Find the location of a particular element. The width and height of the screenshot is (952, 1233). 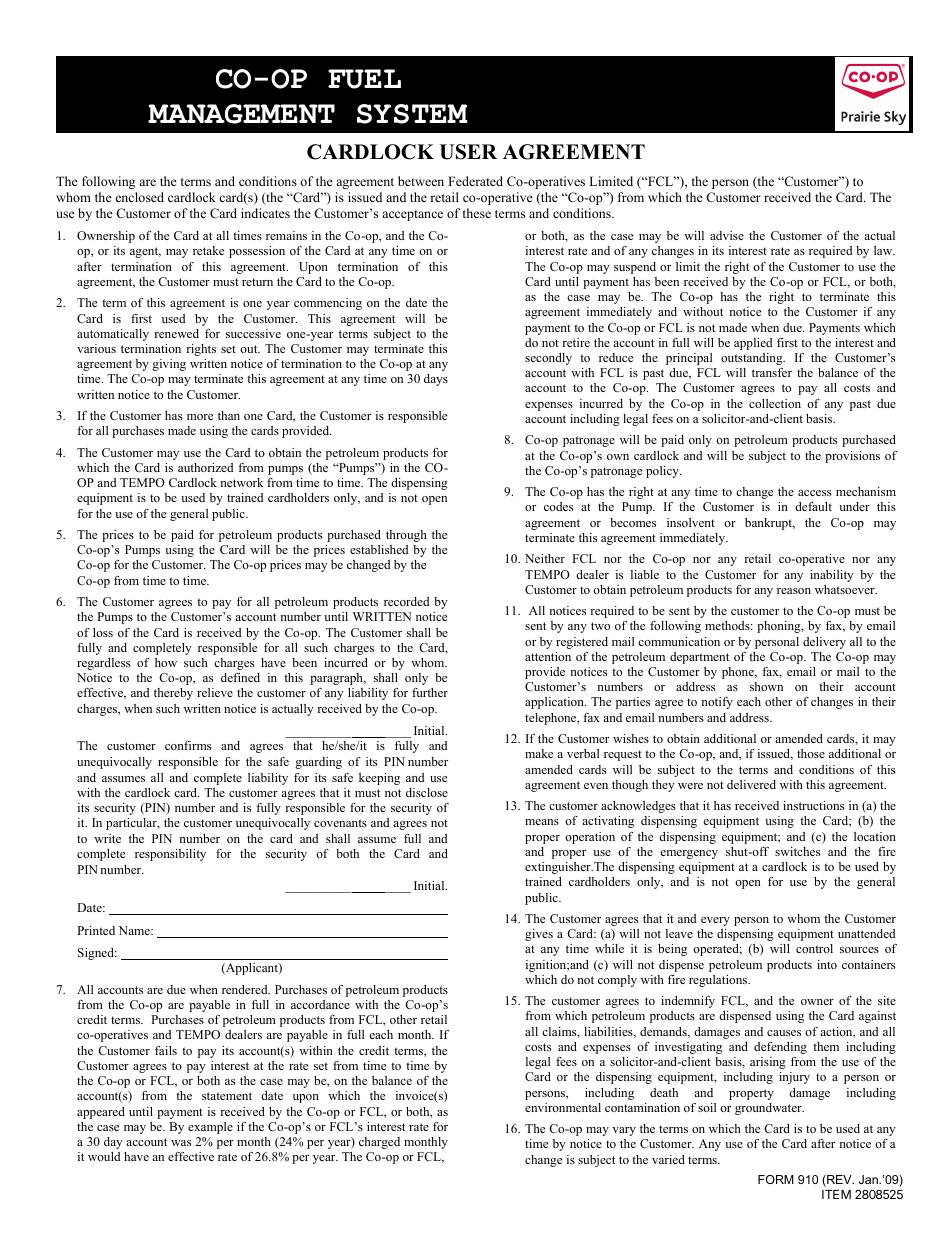

renewed is located at coordinates (176, 333).
